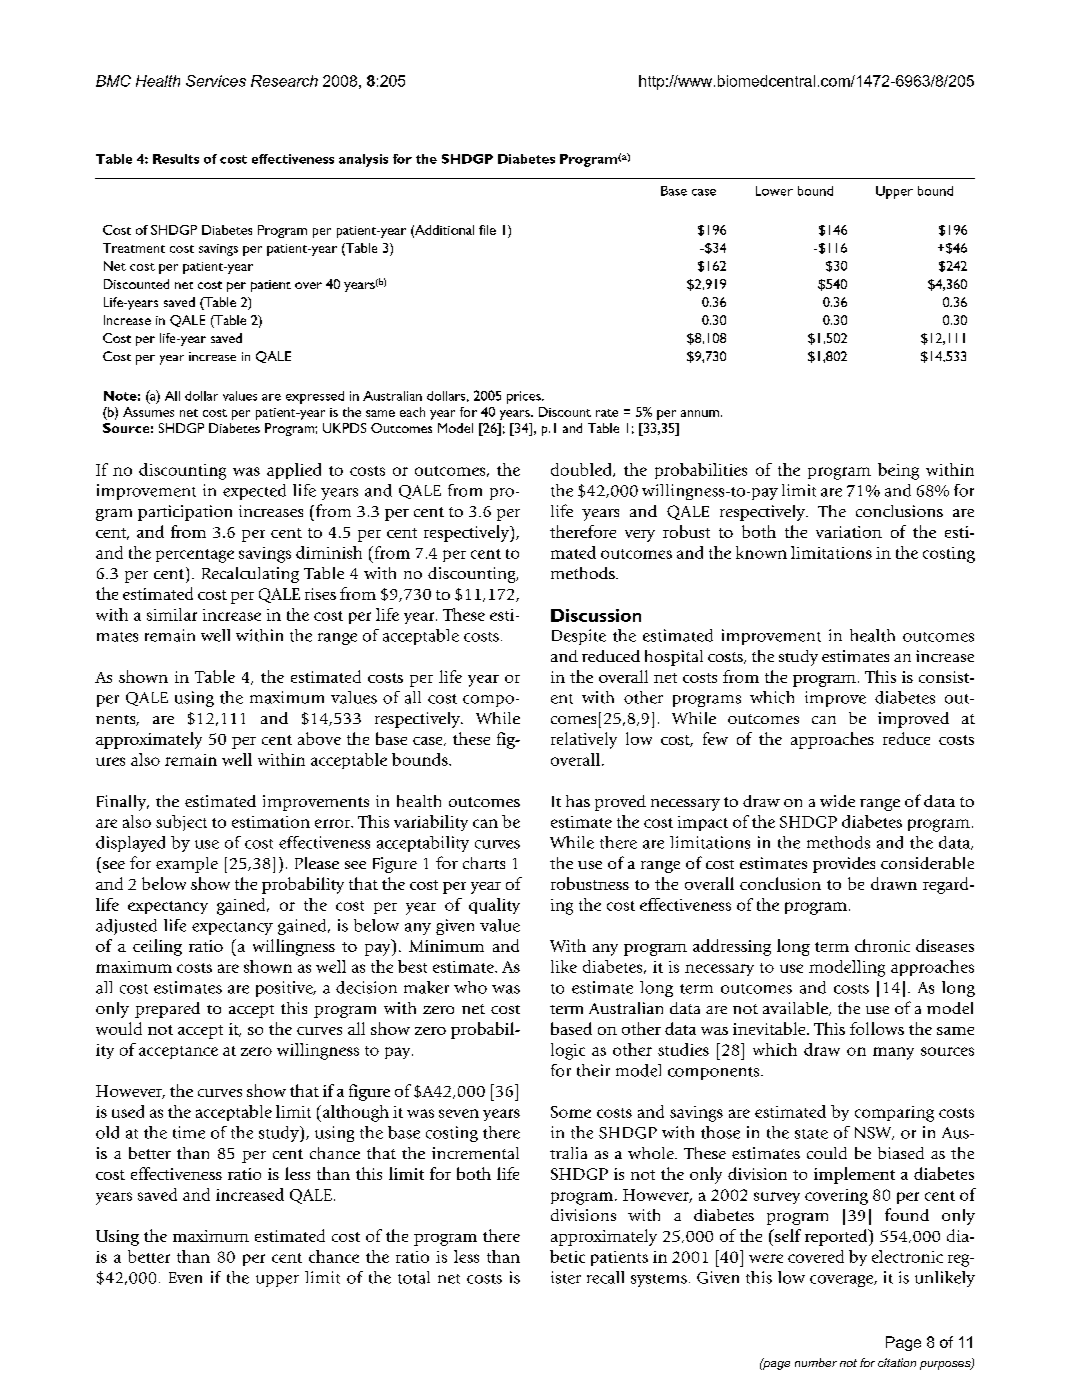  What do you see at coordinates (837, 801) in the screenshot?
I see `wide` at bounding box center [837, 801].
